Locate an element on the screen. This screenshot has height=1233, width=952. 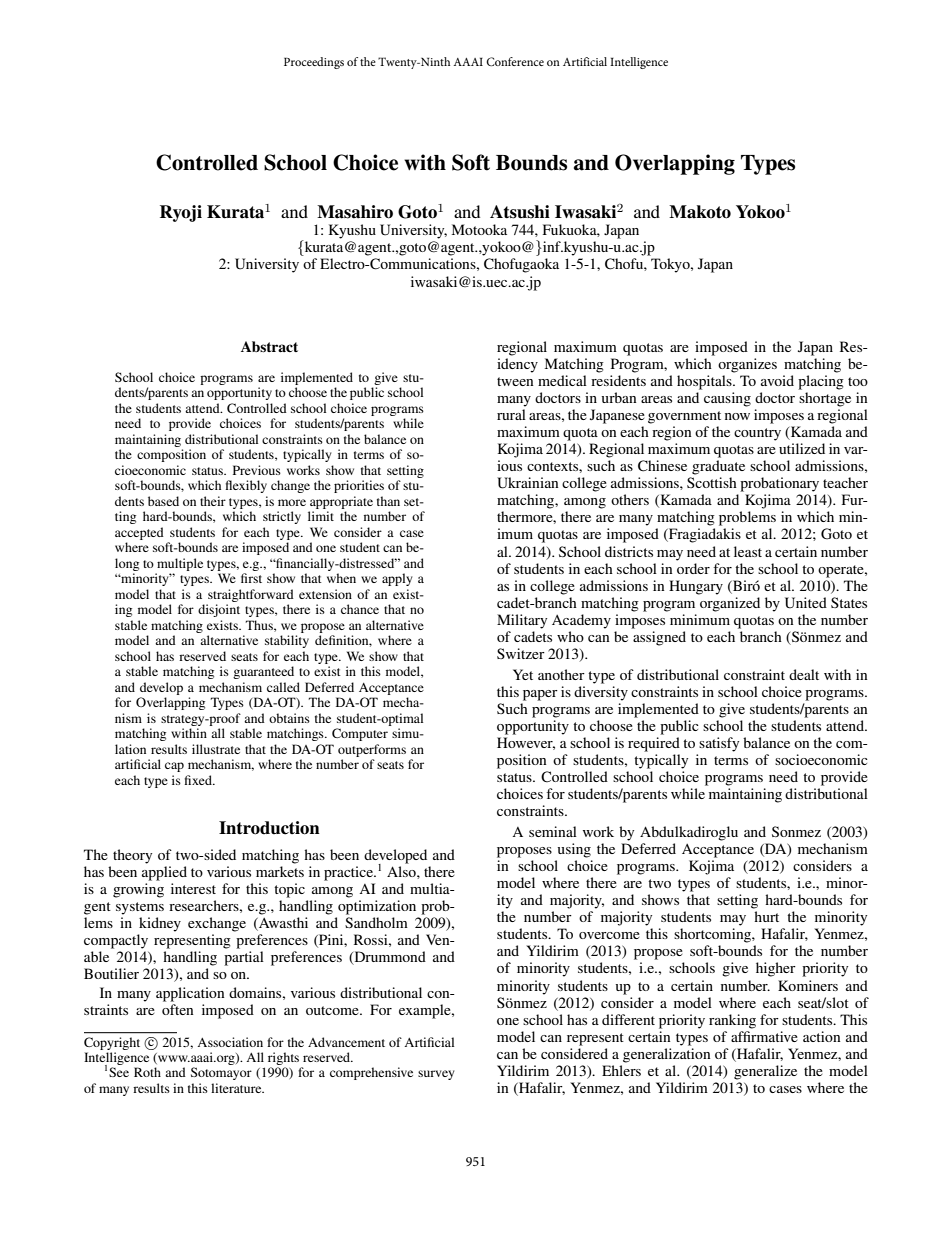
organizes is located at coordinates (747, 365).
